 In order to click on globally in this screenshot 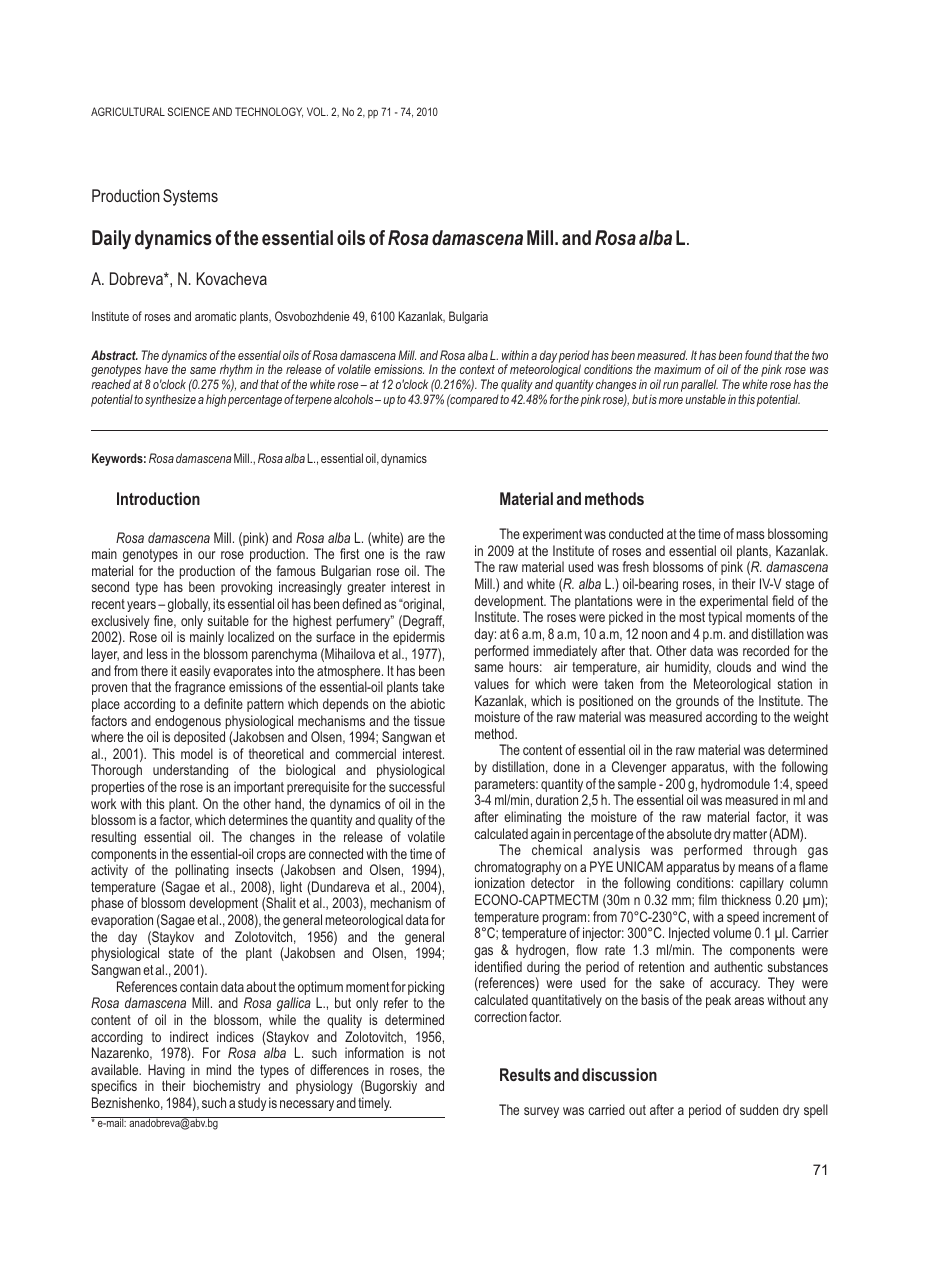, I will do `click(189, 605)`.
